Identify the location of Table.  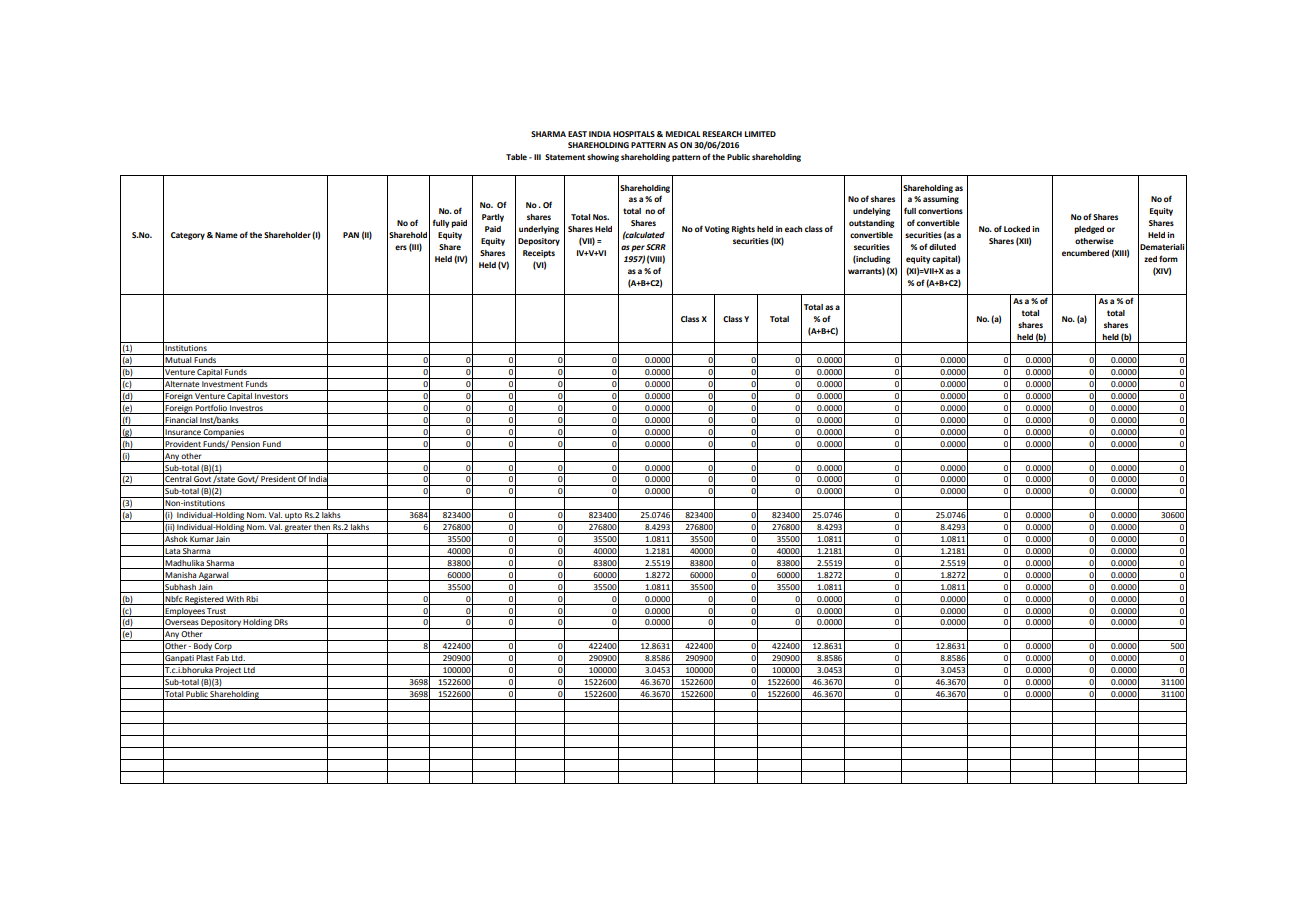
(516, 157).
